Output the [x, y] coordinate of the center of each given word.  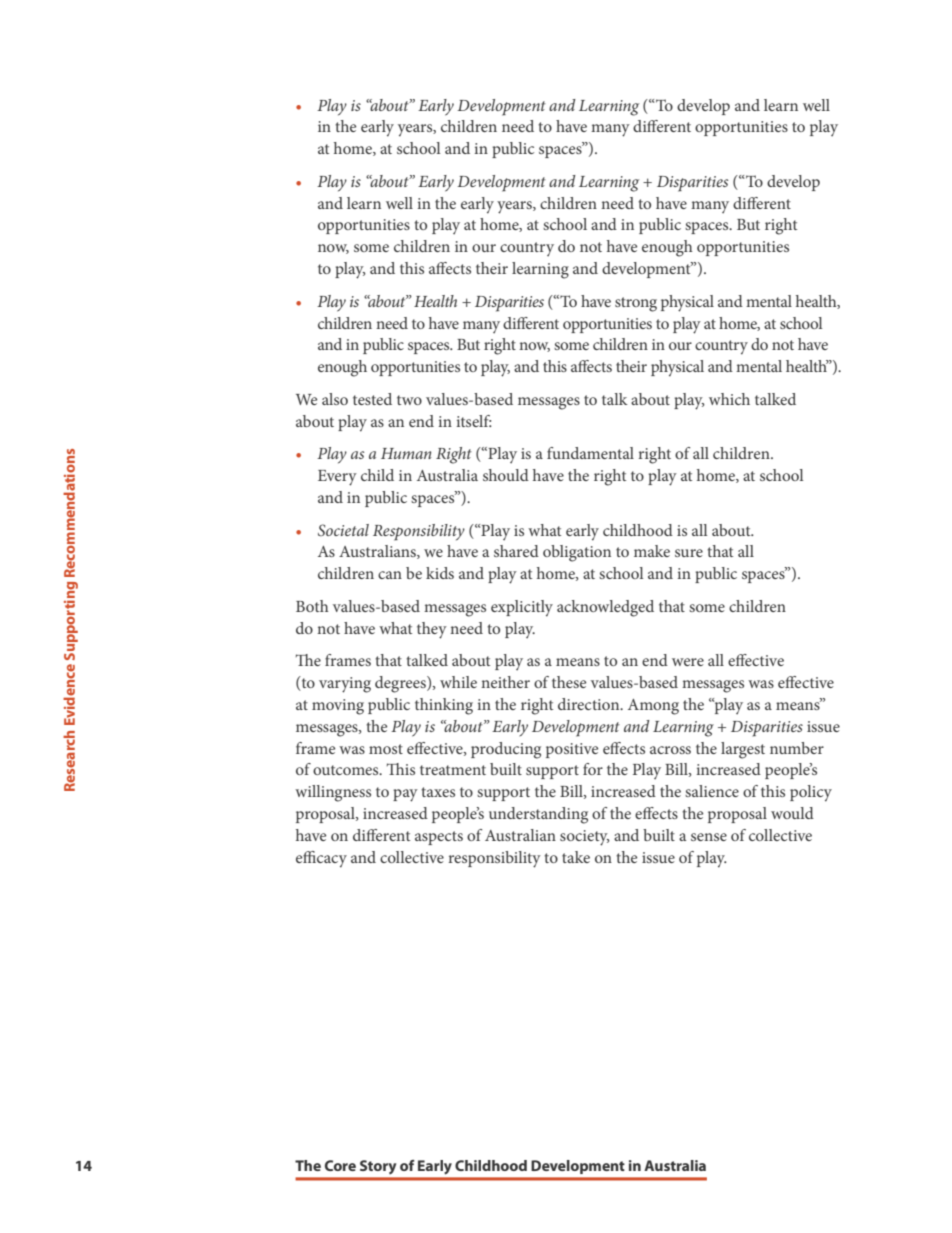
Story [378, 1167]
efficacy [321, 859]
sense [709, 837]
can [390, 575]
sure [689, 553]
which [729, 399]
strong [636, 304]
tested [372, 399]
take [576, 857]
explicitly [522, 608]
